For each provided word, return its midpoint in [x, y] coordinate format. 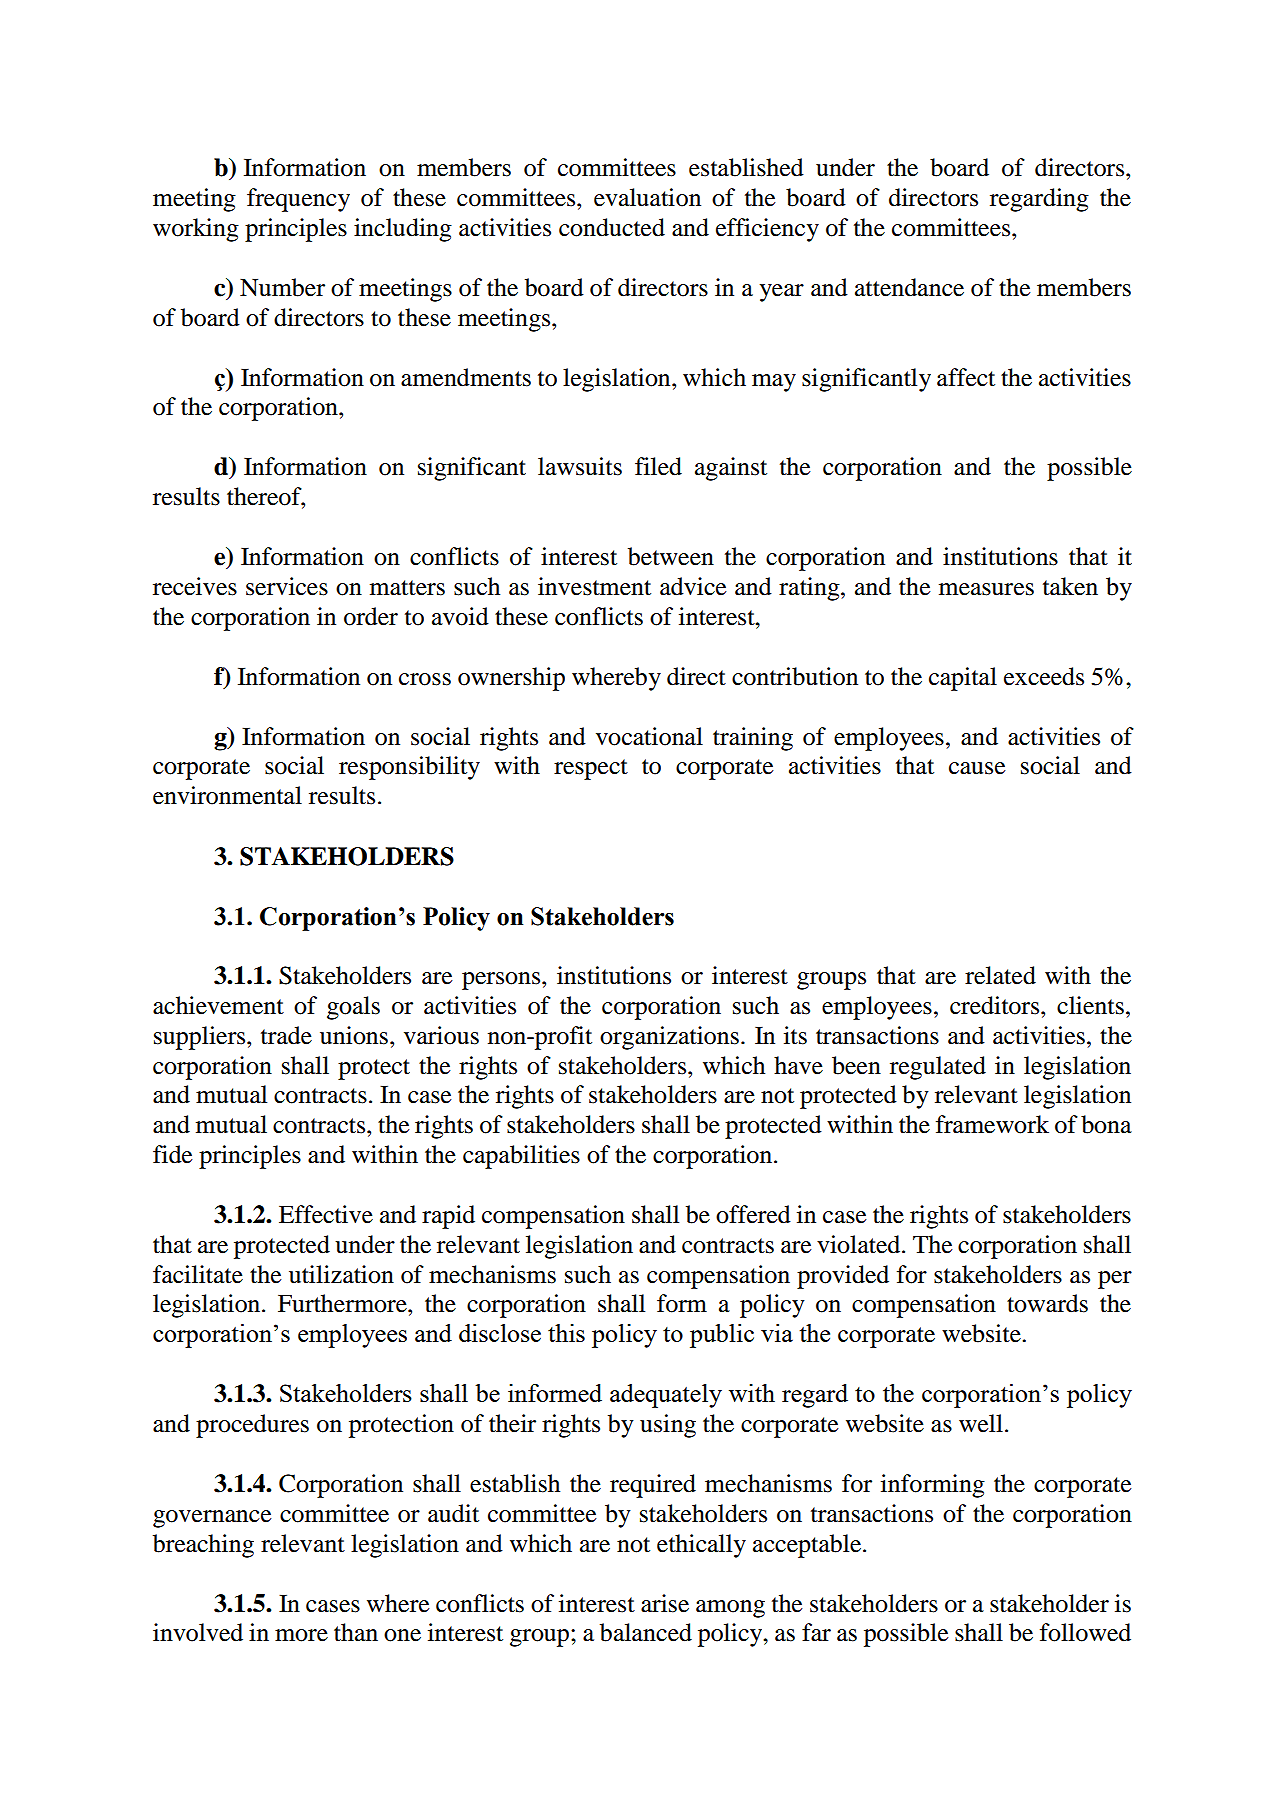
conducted [612, 227]
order [371, 616]
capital [963, 679]
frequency [298, 200]
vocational [649, 736]
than [356, 1632]
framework [992, 1124]
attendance [909, 287]
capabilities [521, 1157]
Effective [326, 1214]
